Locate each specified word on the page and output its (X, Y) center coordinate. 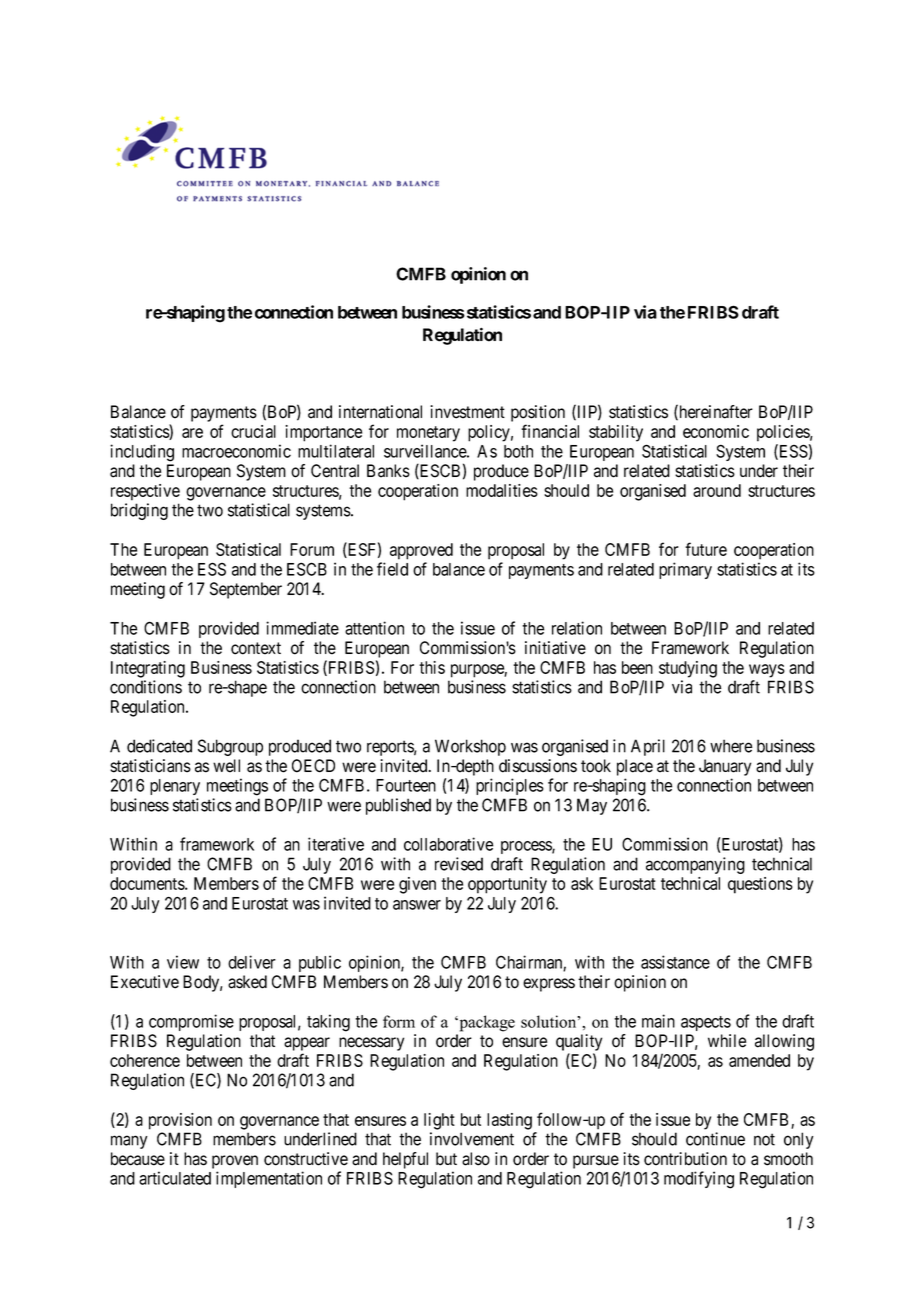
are (192, 433)
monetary (428, 434)
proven (235, 1162)
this (432, 667)
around (717, 490)
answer (417, 905)
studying (688, 669)
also (476, 1159)
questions (760, 885)
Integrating (148, 669)
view (183, 962)
